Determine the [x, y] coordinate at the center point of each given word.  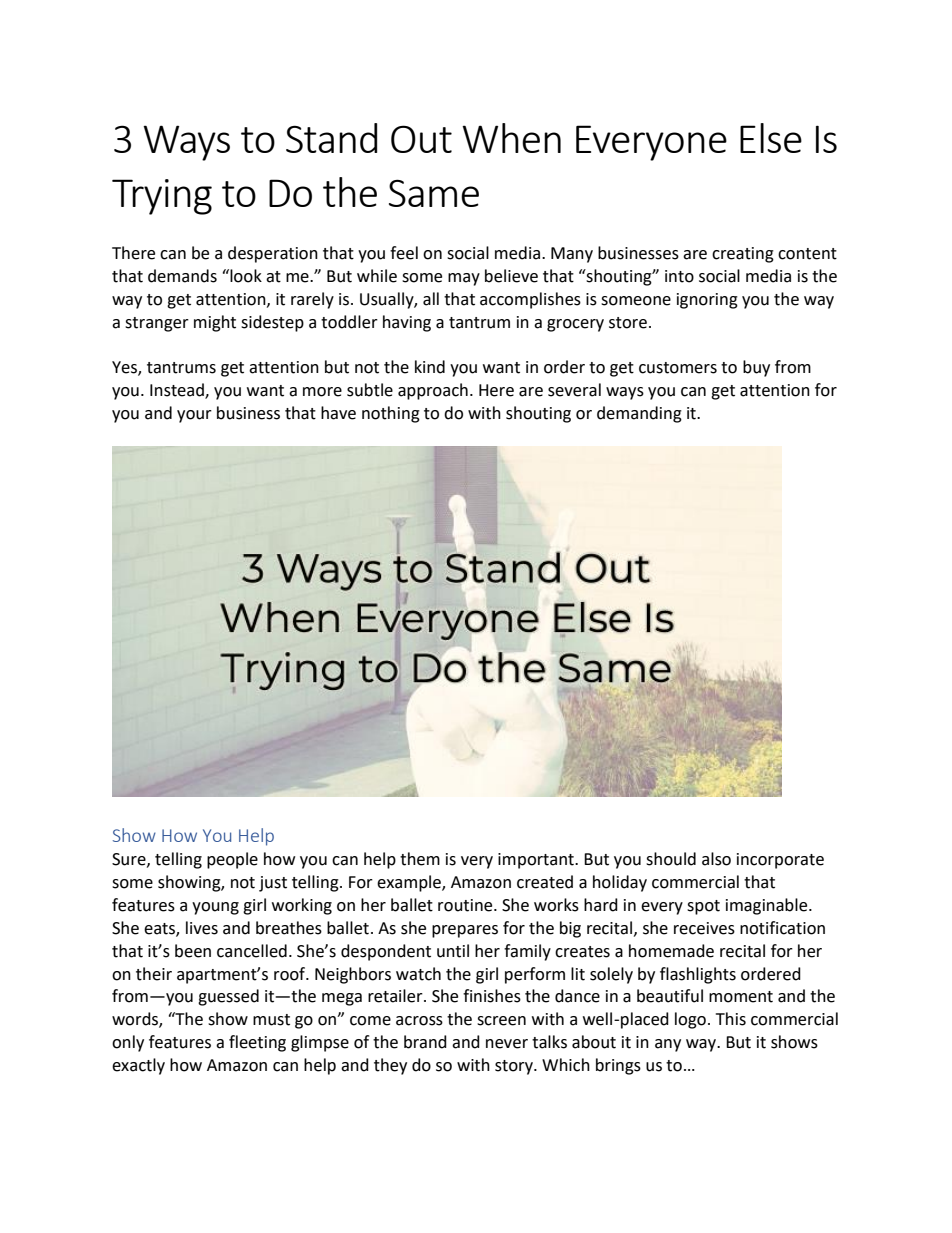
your [194, 416]
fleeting [257, 1043]
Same [434, 193]
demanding [639, 414]
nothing [391, 414]
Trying [162, 197]
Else [771, 138]
